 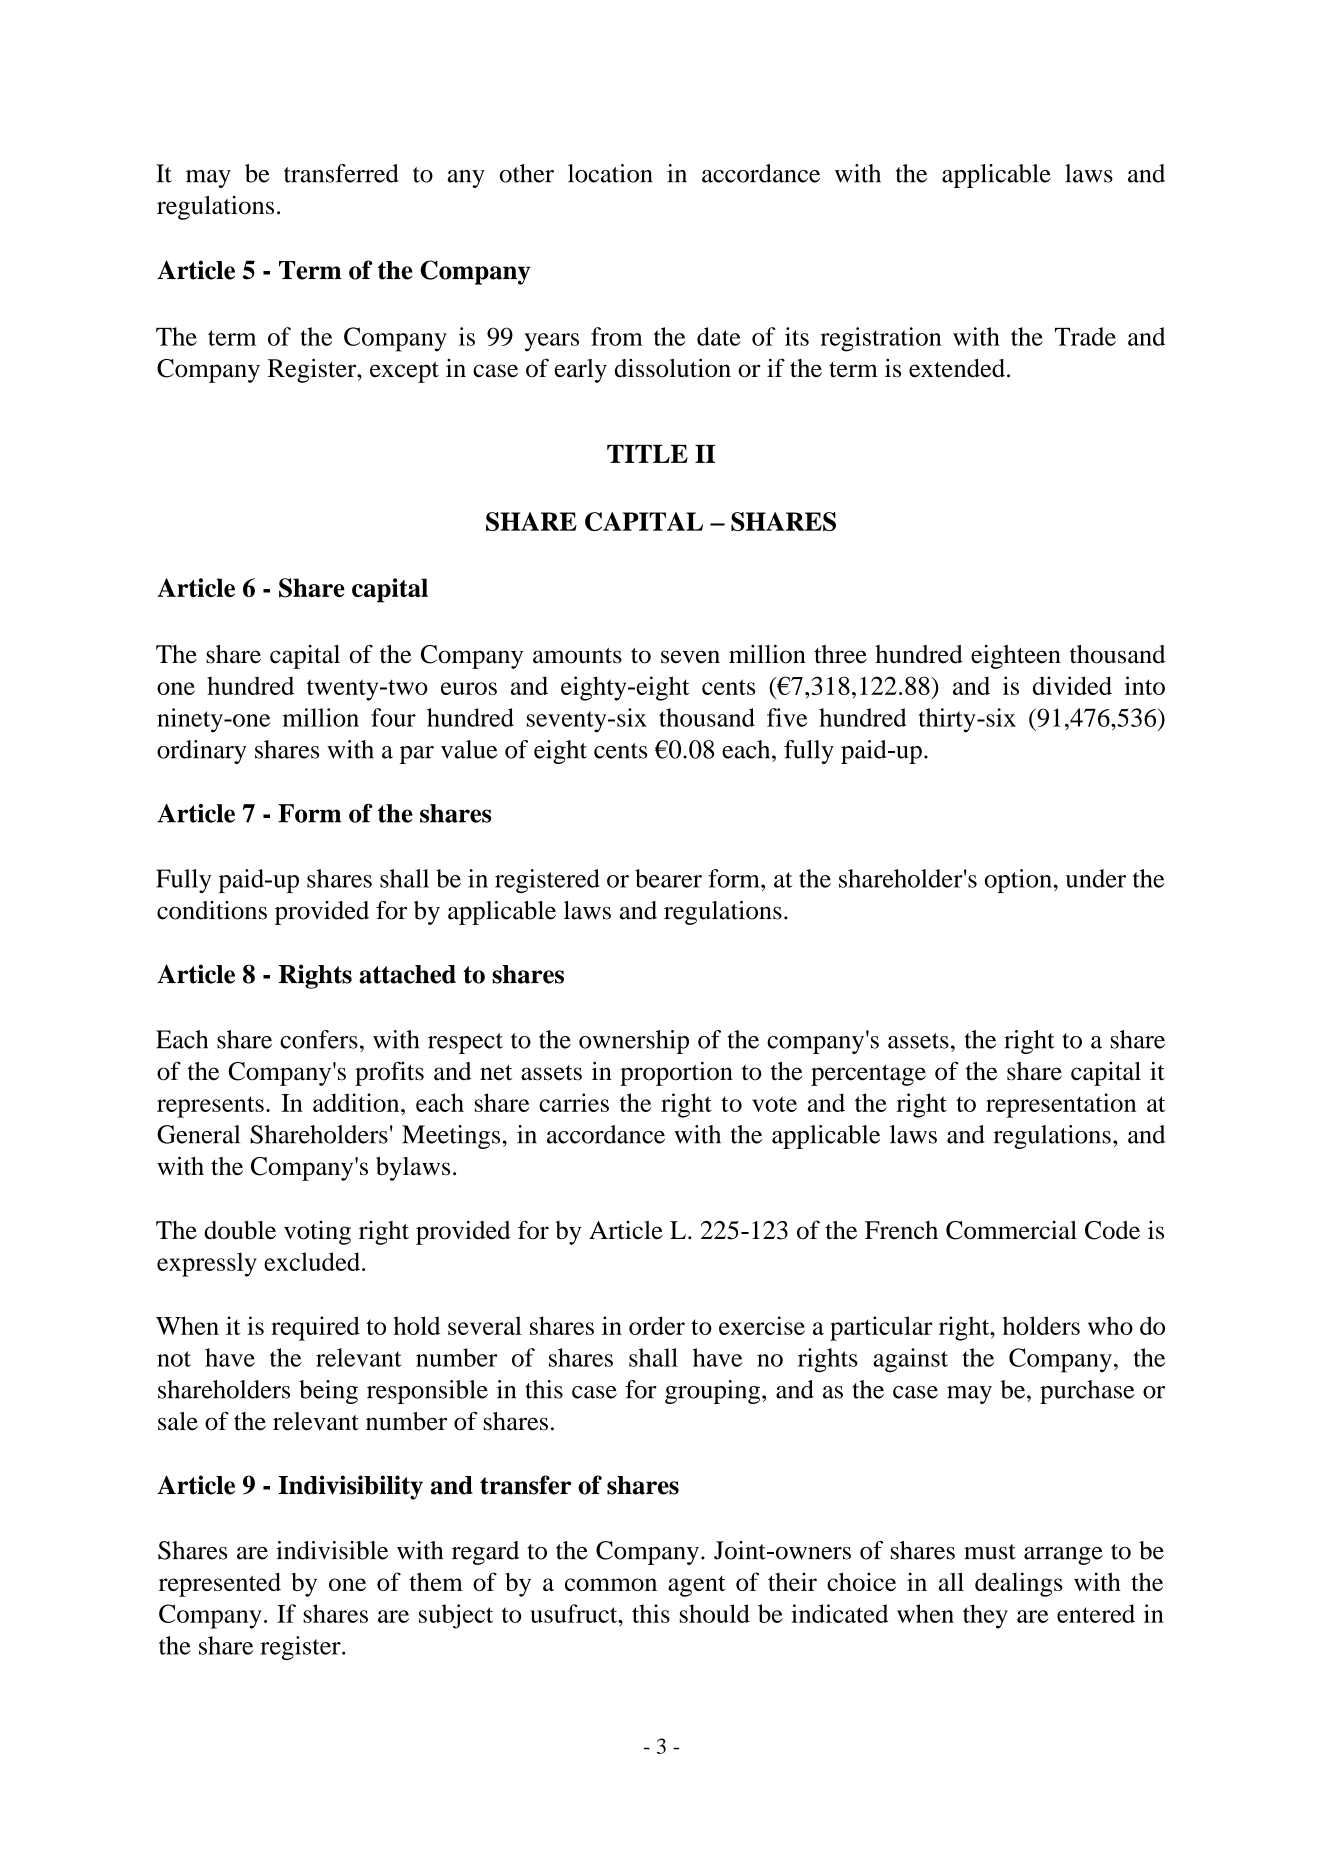 What do you see at coordinates (212, 910) in the screenshot?
I see `conditions` at bounding box center [212, 910].
